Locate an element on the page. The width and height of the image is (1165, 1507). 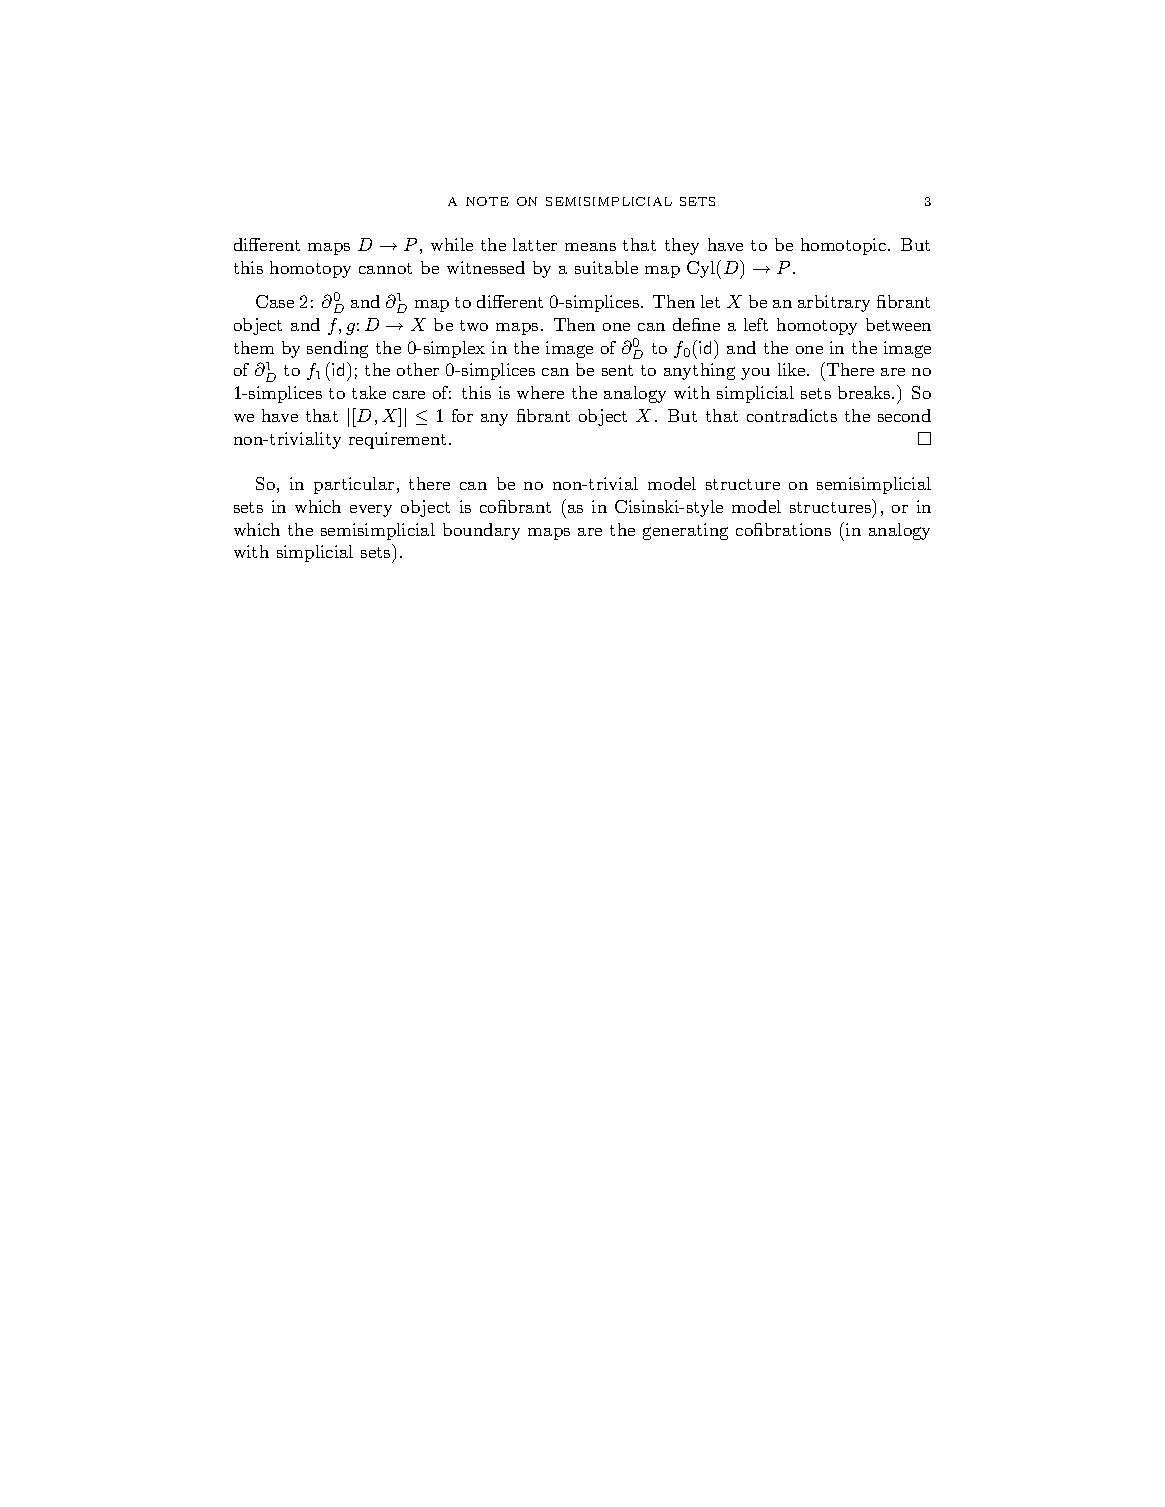
sent is located at coordinates (617, 370).
